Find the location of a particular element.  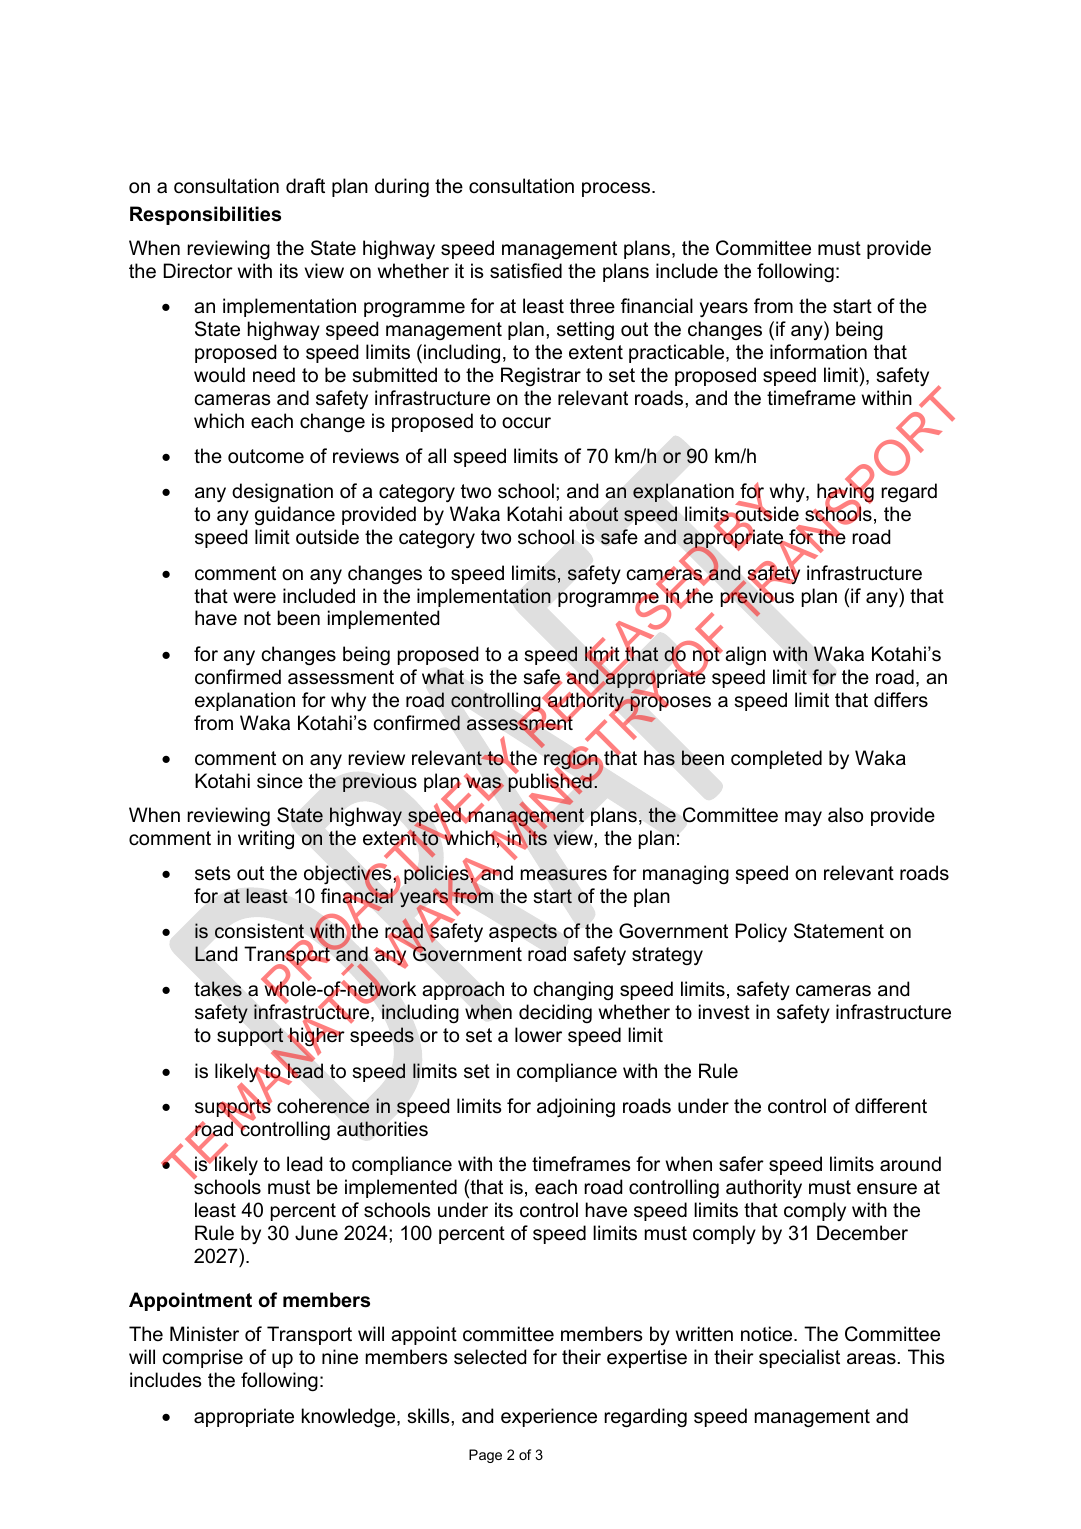

higher is located at coordinates (316, 1037).
